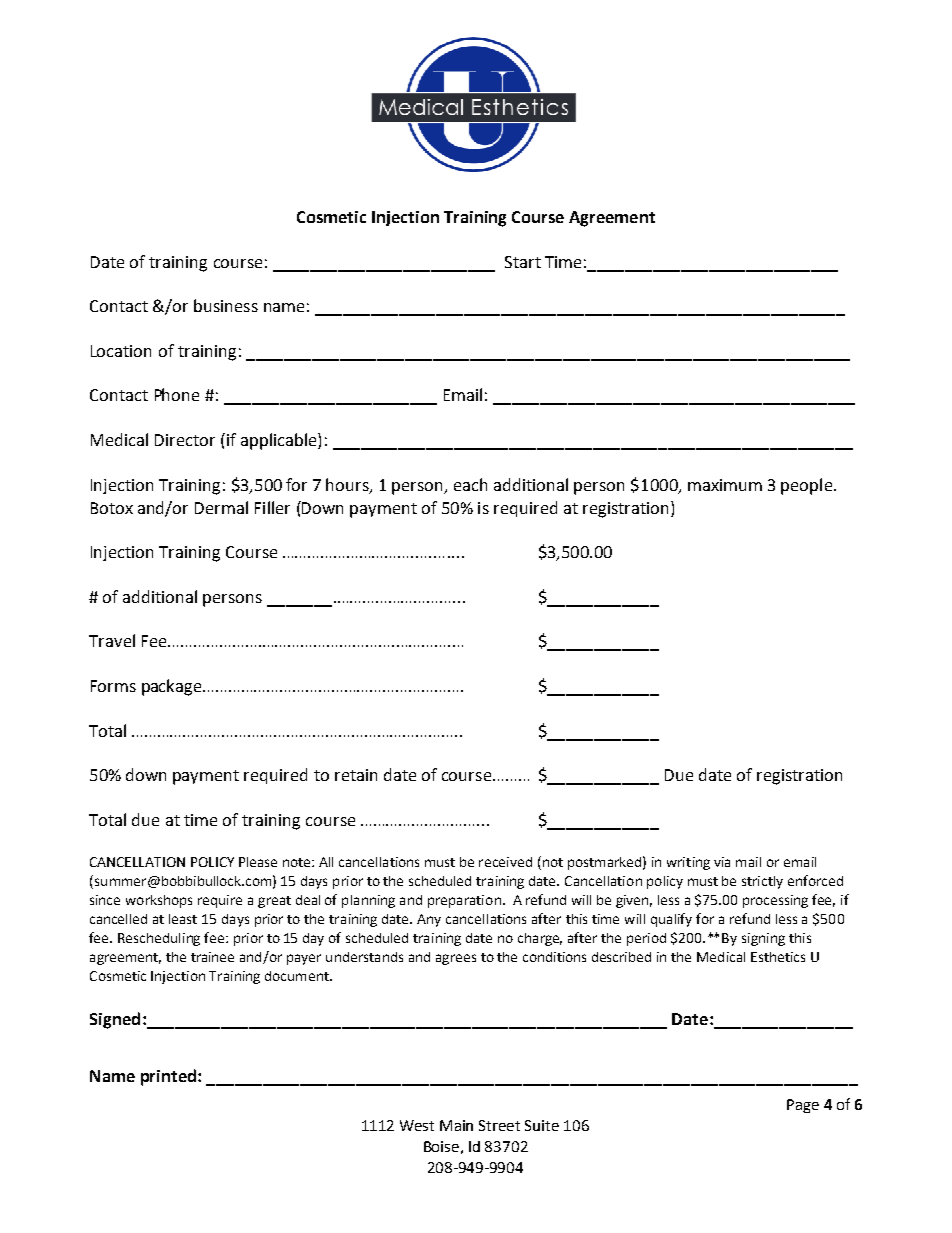  What do you see at coordinates (725, 485) in the image?
I see `maximum` at bounding box center [725, 485].
